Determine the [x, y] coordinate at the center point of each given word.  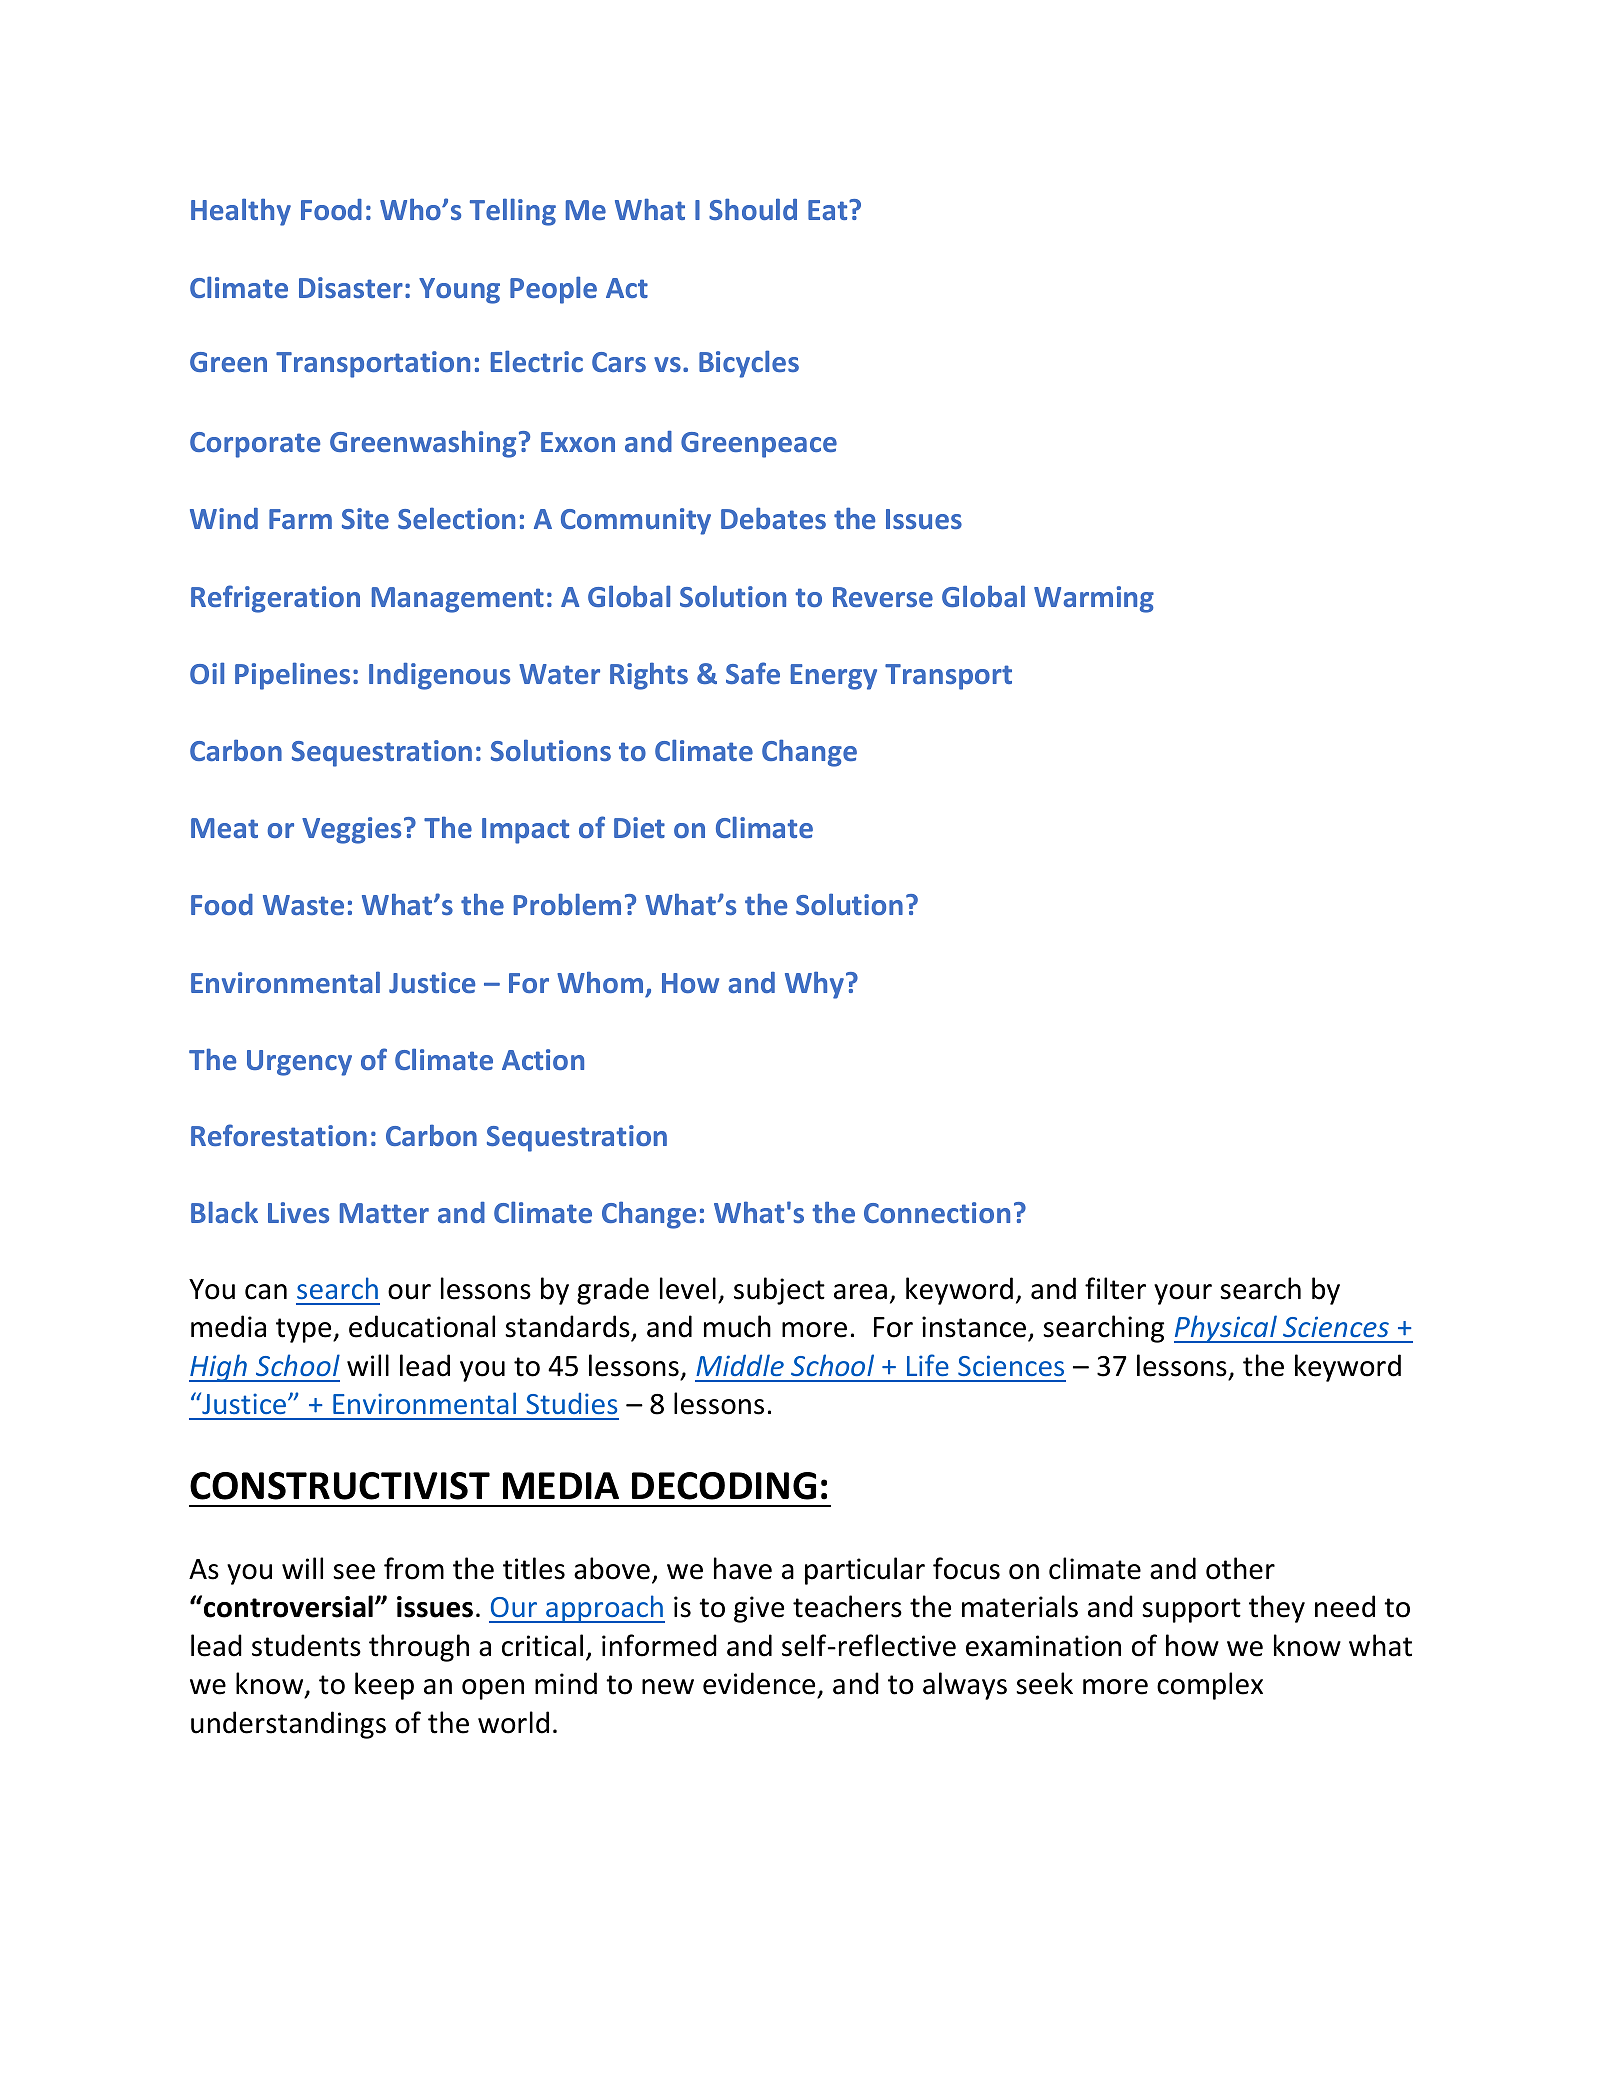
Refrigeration [275, 599]
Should [753, 209]
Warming [1094, 599]
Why [814, 985]
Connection [937, 1212]
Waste [303, 905]
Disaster [351, 287]
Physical [1226, 1329]
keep [384, 1686]
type [305, 1330]
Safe [753, 673]
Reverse [883, 597]
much [737, 1326]
